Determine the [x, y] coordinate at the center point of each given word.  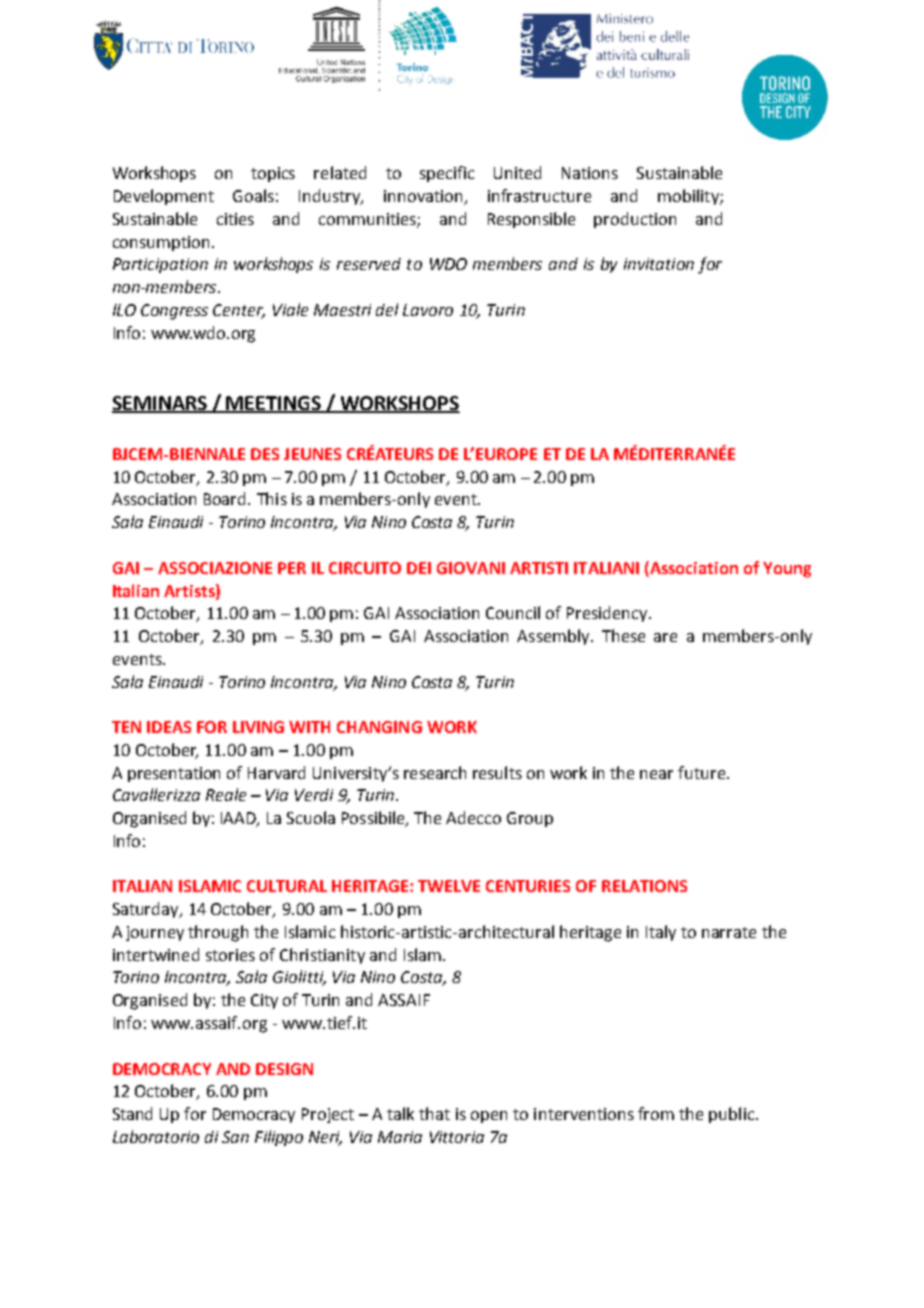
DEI [419, 568]
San [235, 1137]
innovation [424, 197]
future [701, 772]
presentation [174, 774]
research [435, 772]
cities [235, 219]
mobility [689, 197]
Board [226, 498]
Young [787, 570]
